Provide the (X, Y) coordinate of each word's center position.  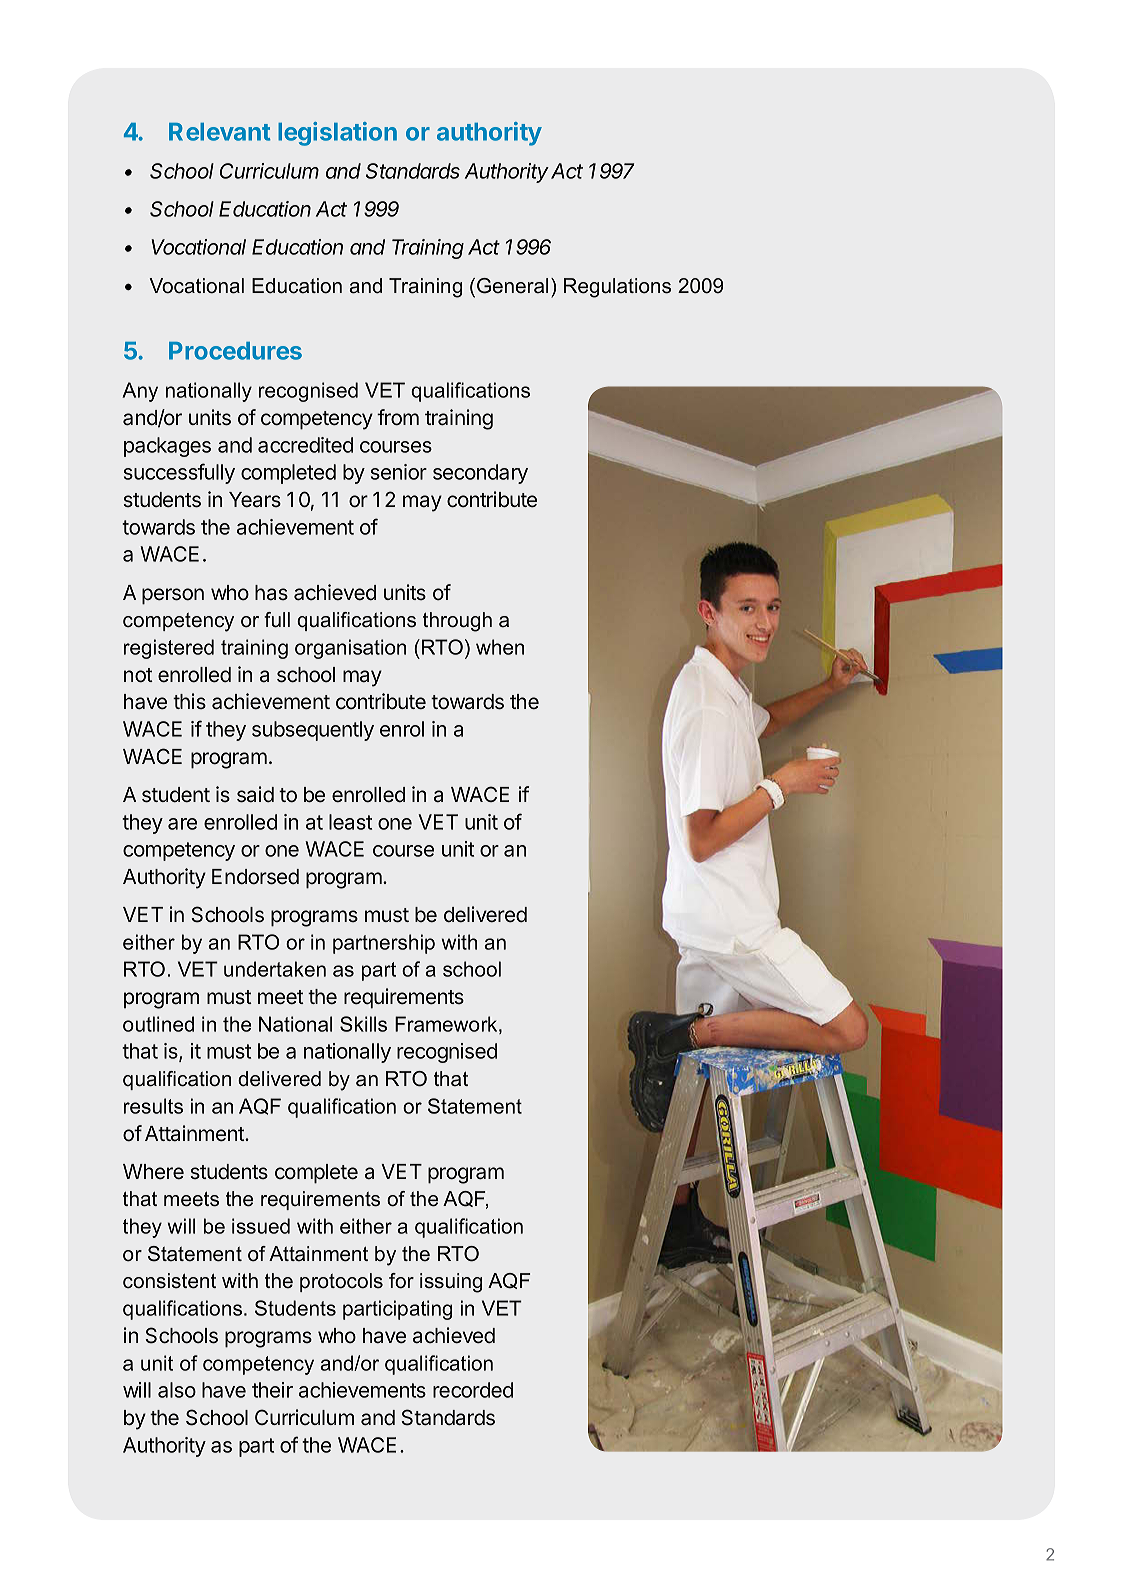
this (189, 701)
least (350, 822)
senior (399, 472)
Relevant (219, 132)
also (177, 1390)
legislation (337, 134)
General (512, 286)
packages (167, 447)
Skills (363, 1024)
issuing (451, 1283)
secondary (480, 474)
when (500, 647)
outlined (158, 1024)
